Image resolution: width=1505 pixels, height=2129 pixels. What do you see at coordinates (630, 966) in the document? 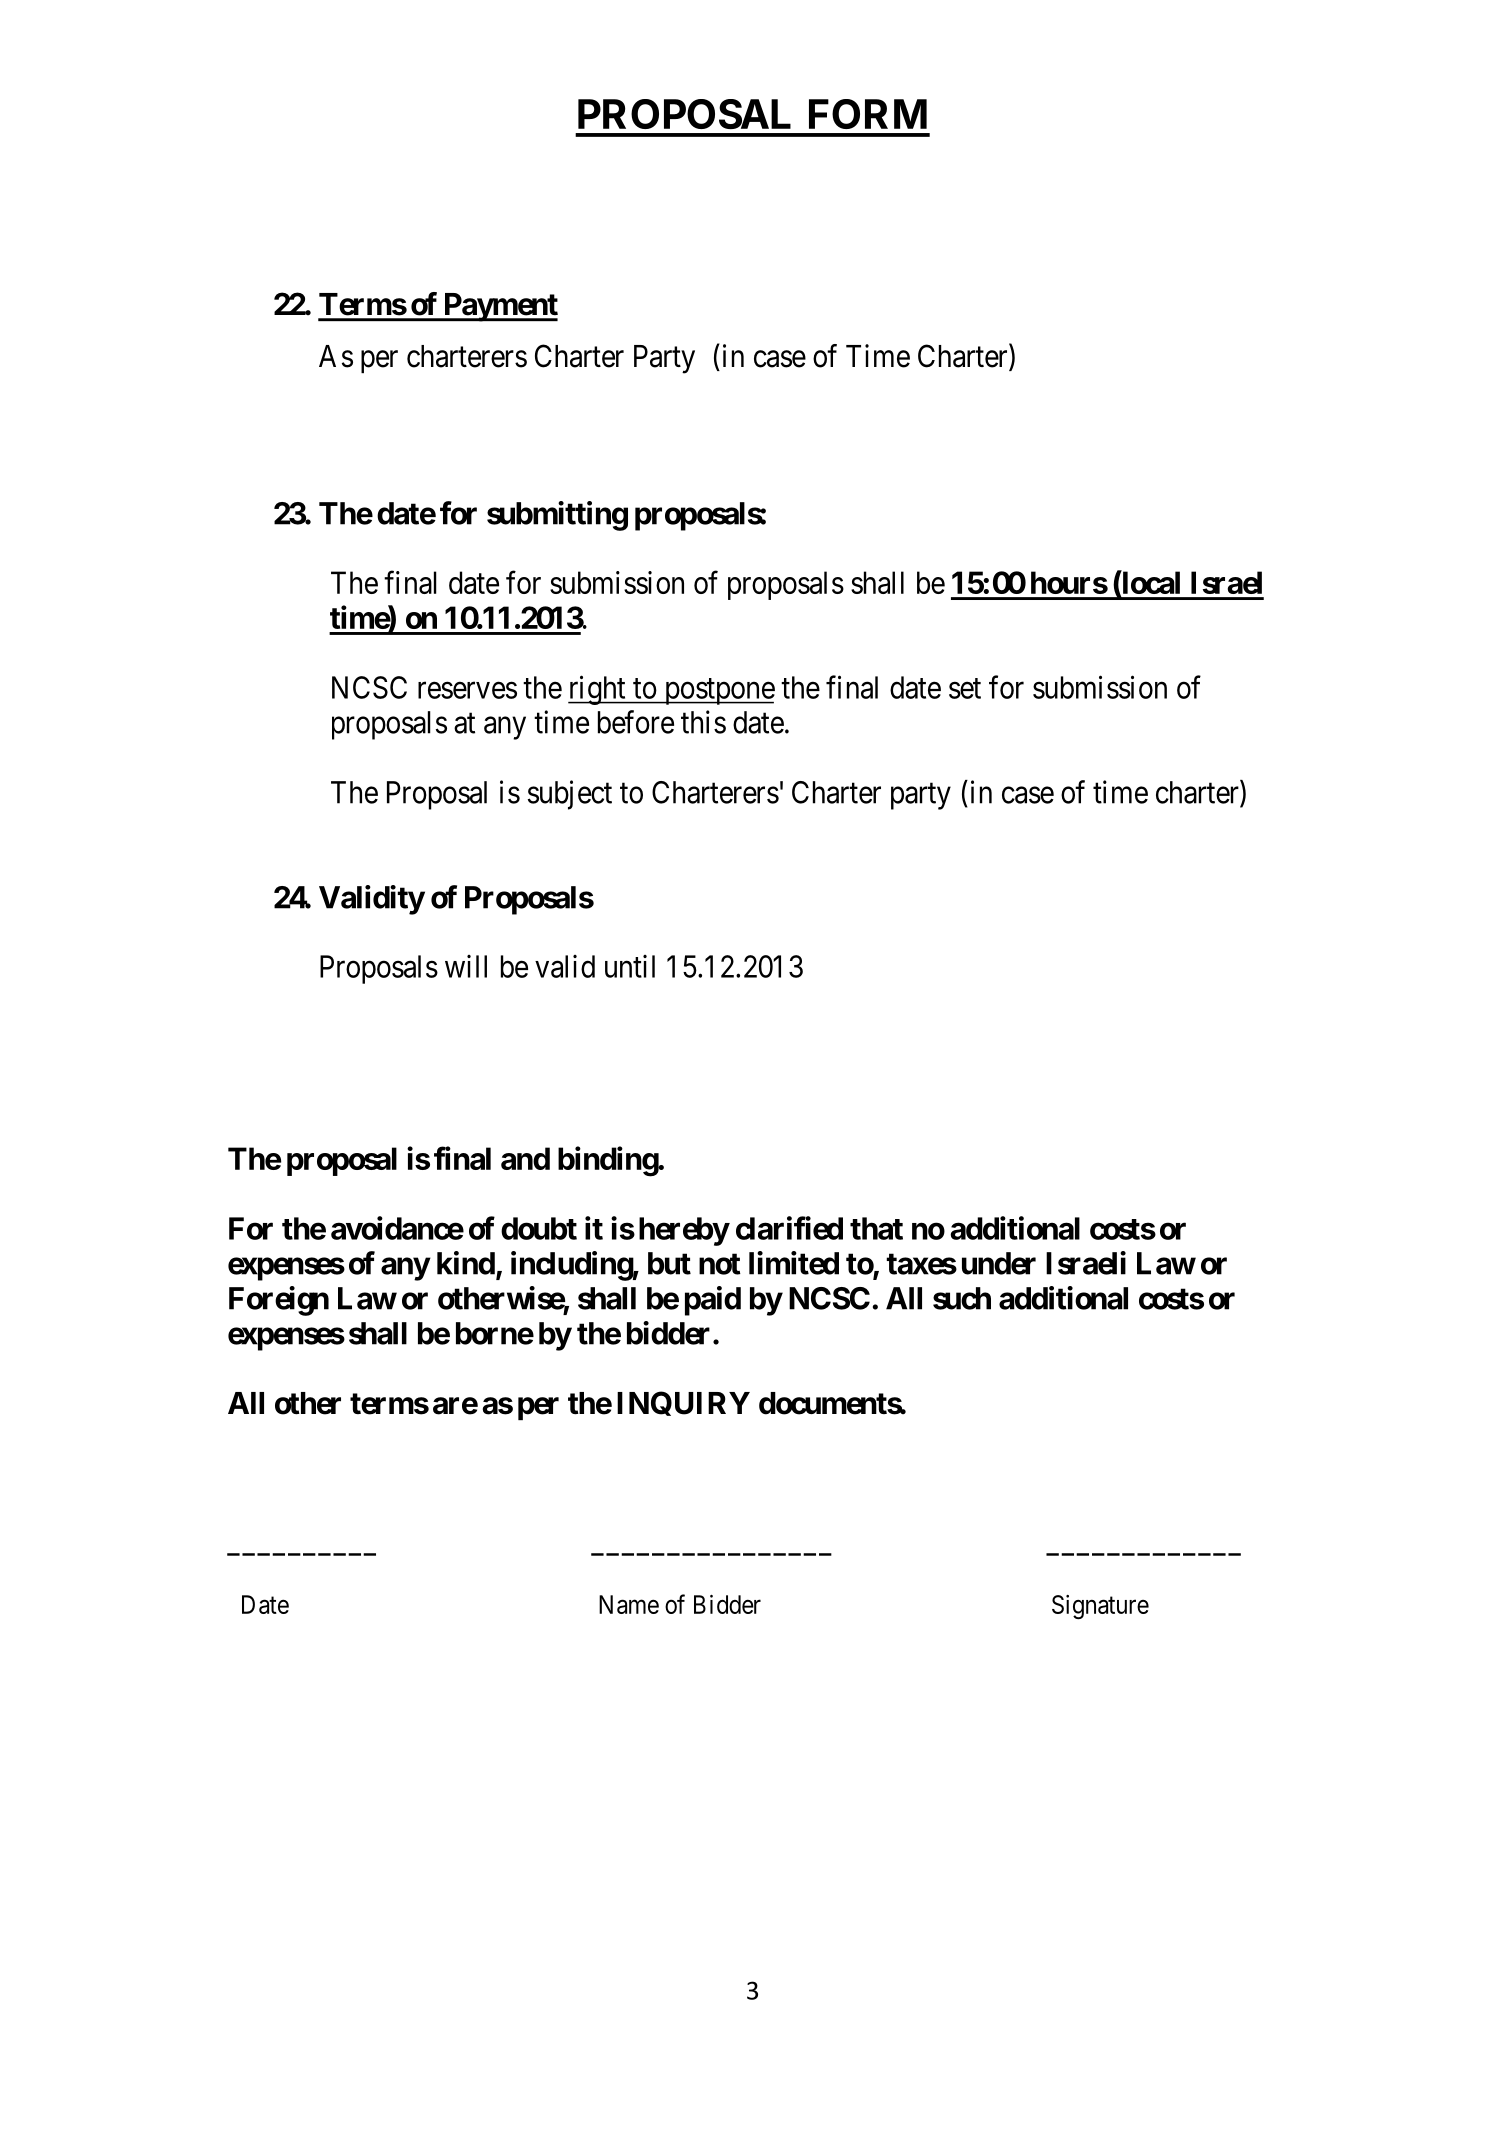
I see `until` at bounding box center [630, 966].
